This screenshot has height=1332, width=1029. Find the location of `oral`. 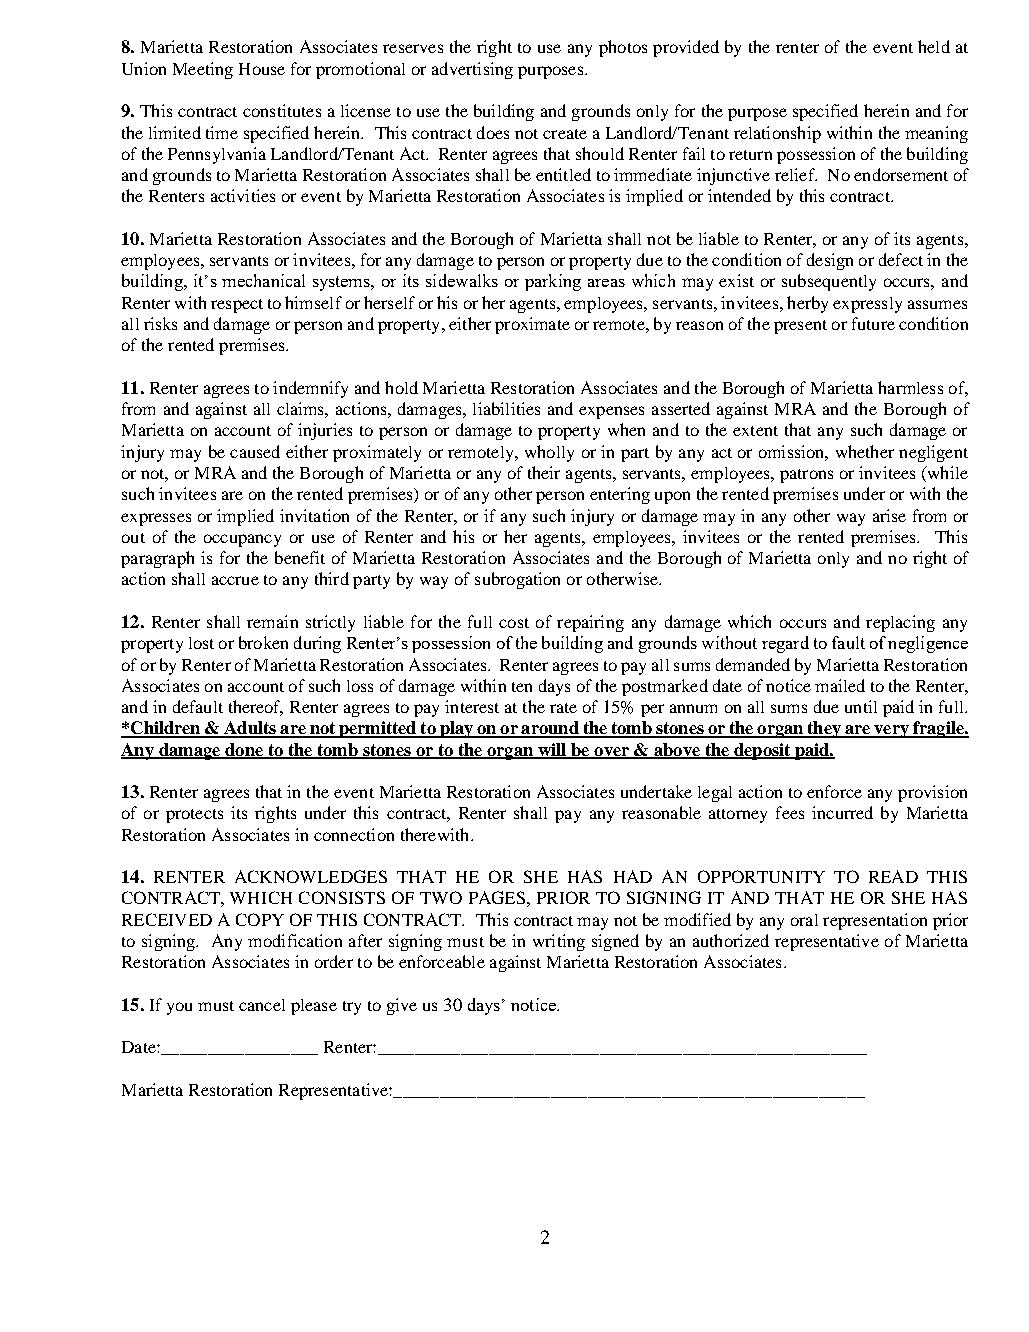

oral is located at coordinates (804, 920).
